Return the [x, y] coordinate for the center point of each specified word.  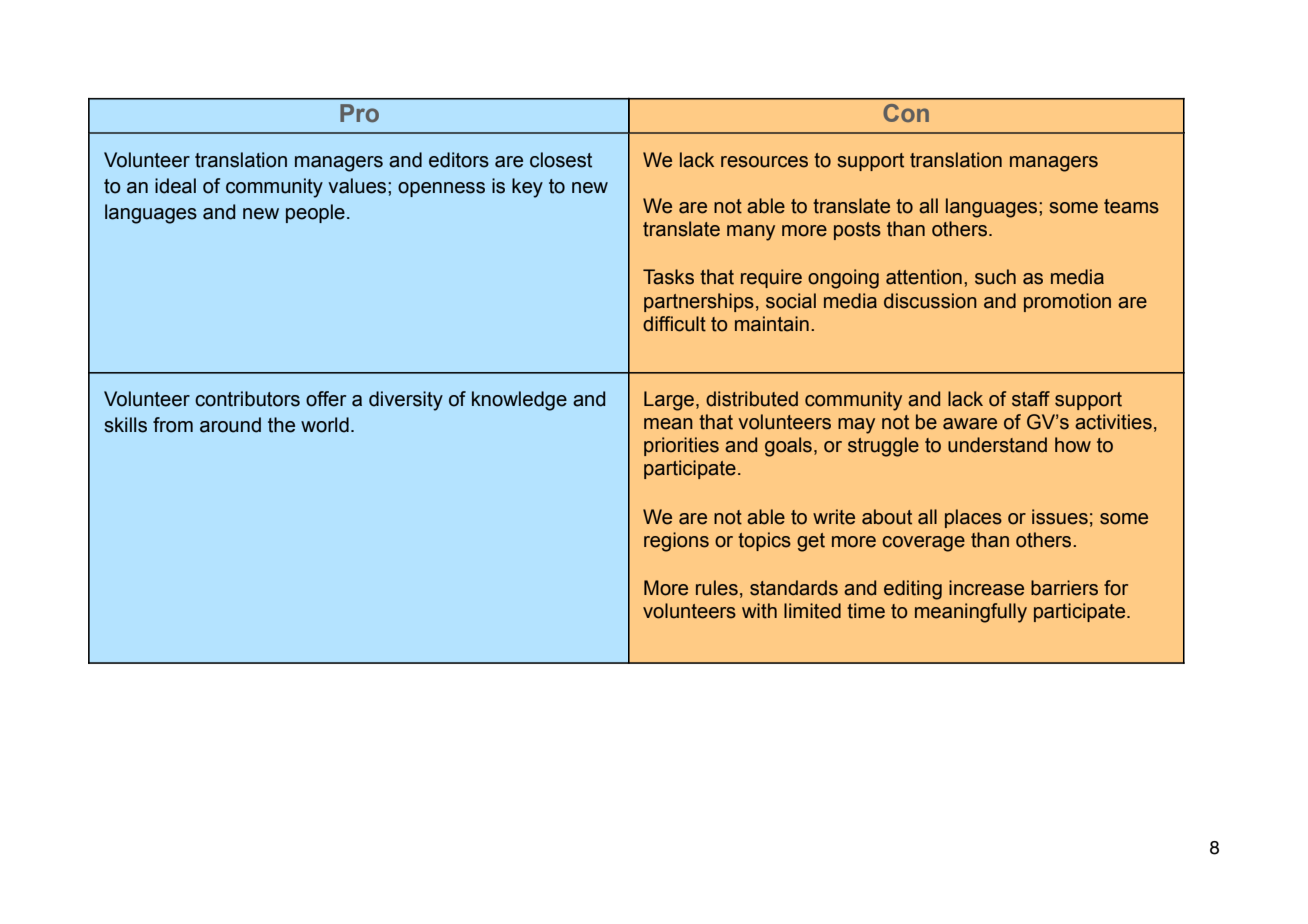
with [759, 611]
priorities [681, 446]
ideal [175, 186]
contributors [247, 399]
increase [986, 588]
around [230, 425]
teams [1131, 206]
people [315, 213]
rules [717, 588]
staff [1031, 399]
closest [561, 160]
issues [1060, 517]
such [995, 277]
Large [670, 401]
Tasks [668, 277]
